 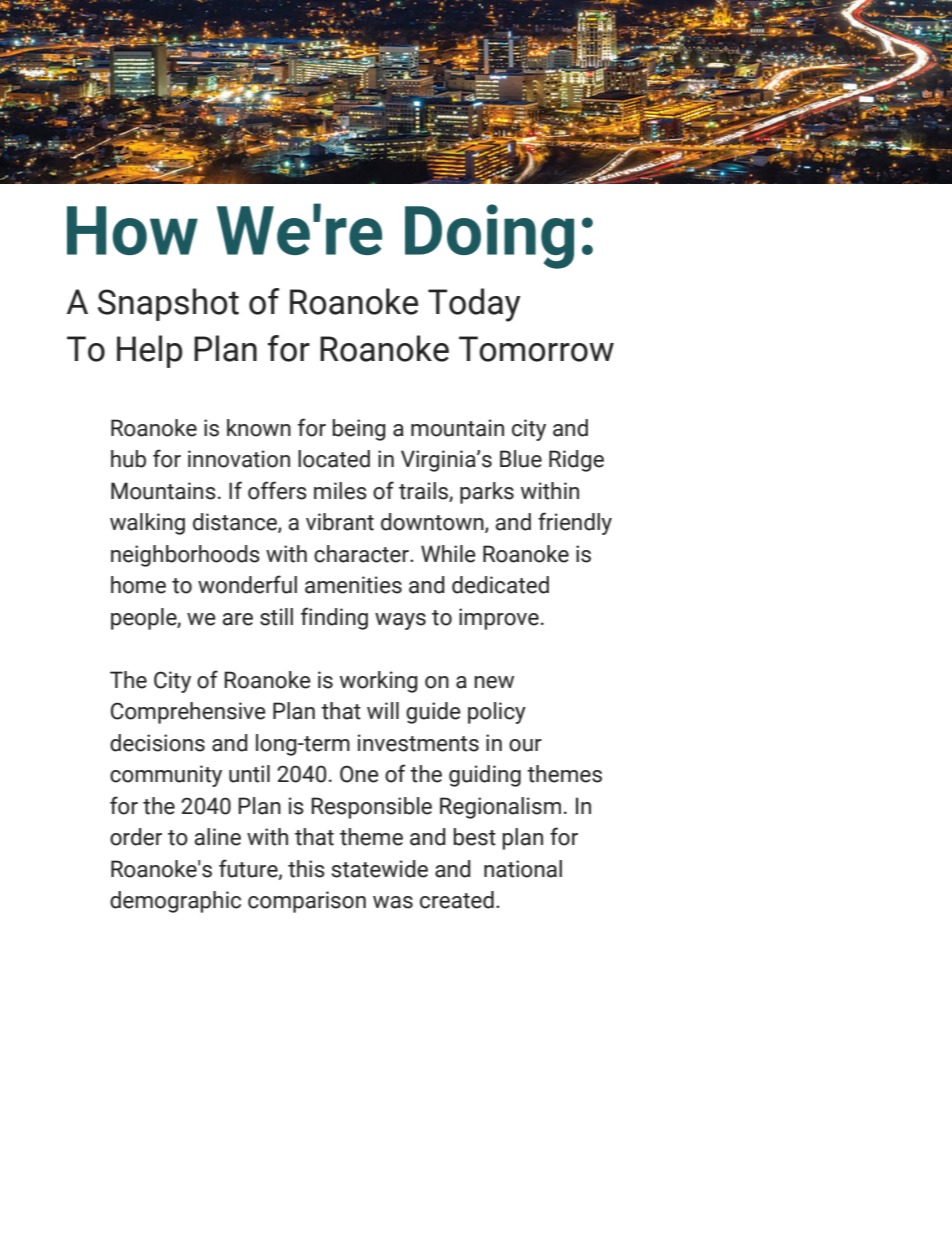 I want to click on How, so click(x=132, y=230).
